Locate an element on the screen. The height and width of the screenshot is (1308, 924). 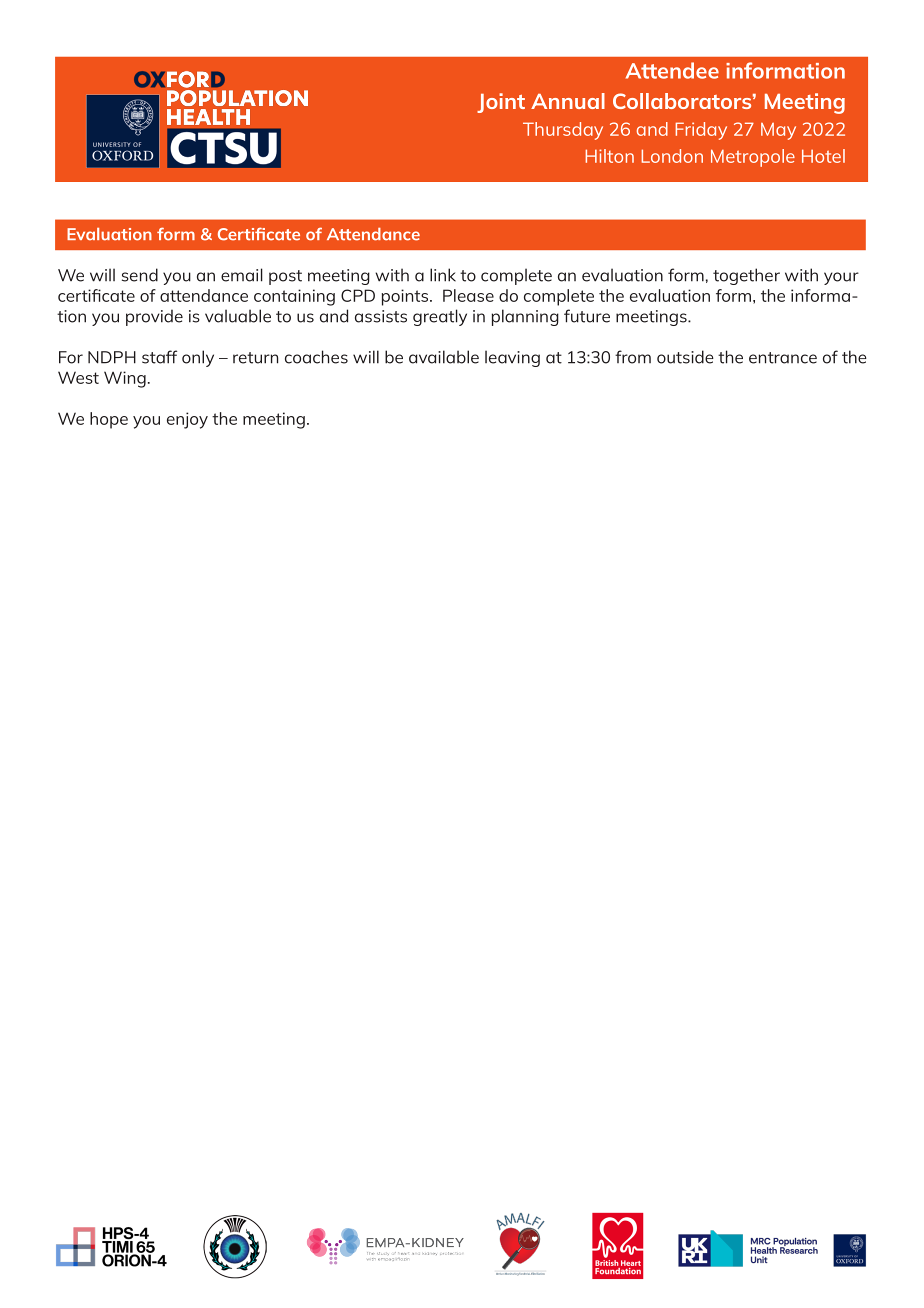
send is located at coordinates (140, 275).
